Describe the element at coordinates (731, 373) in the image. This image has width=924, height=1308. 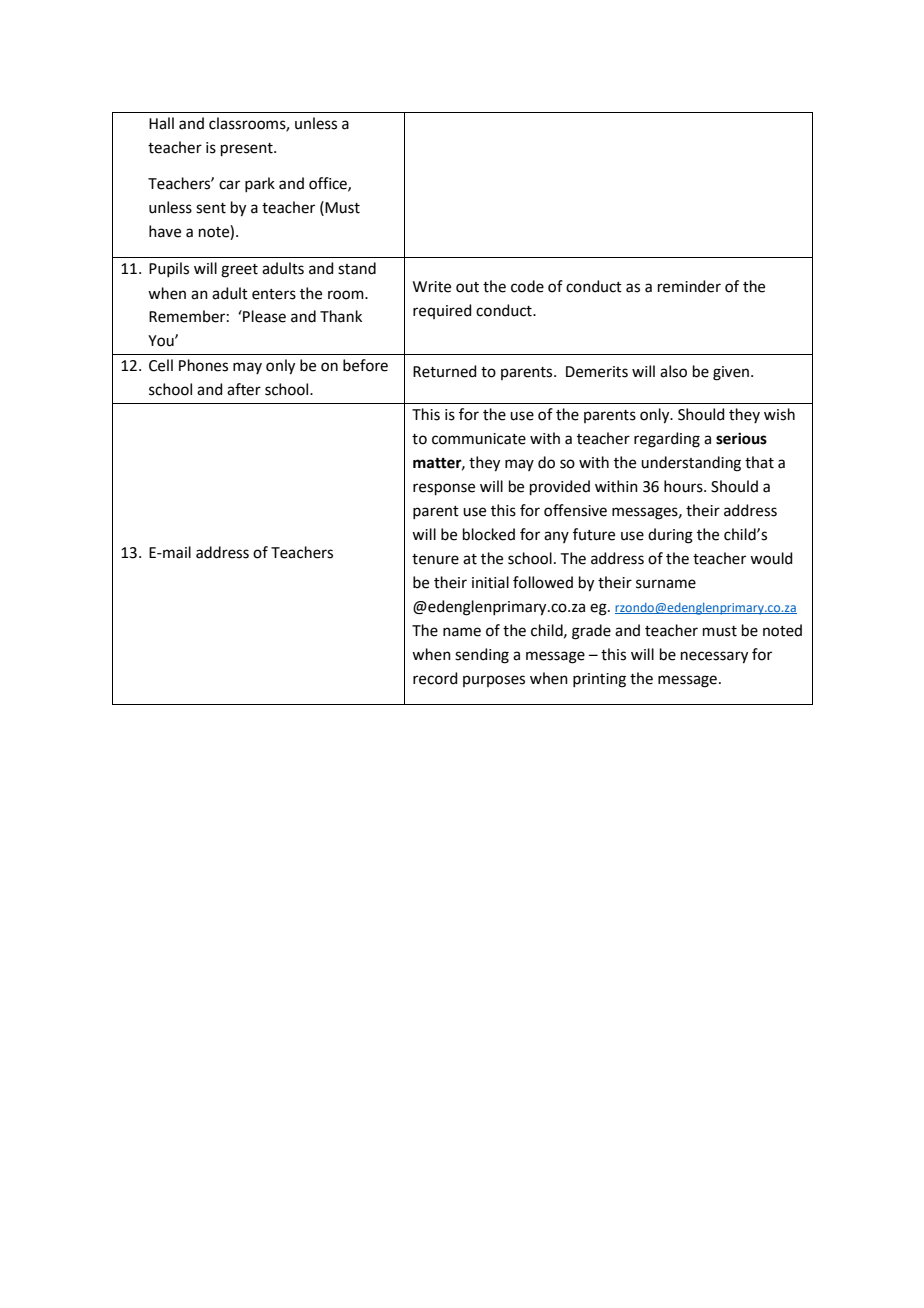
I see `given` at that location.
